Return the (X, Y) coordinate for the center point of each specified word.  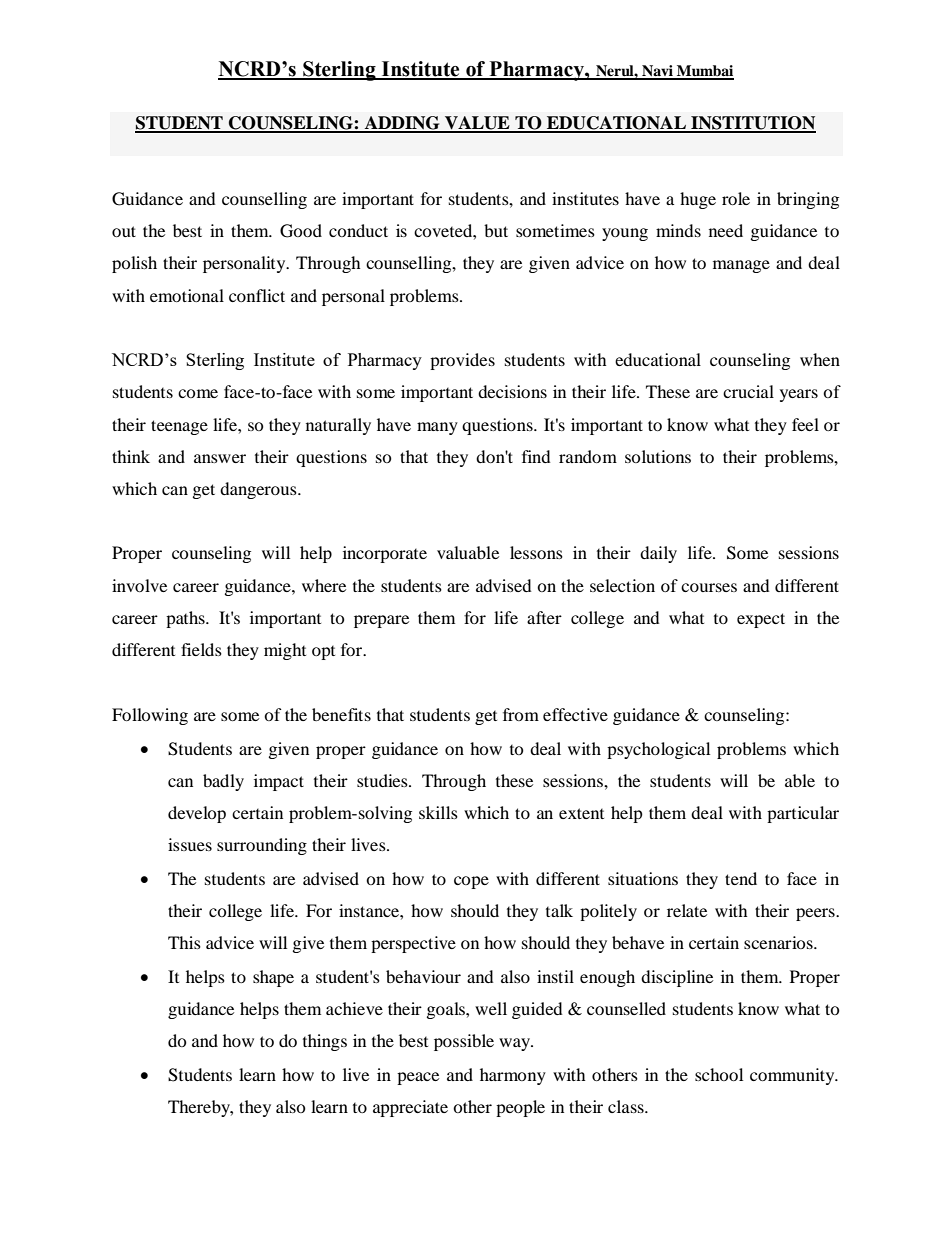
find (536, 456)
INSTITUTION (752, 124)
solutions (658, 456)
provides (462, 361)
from (521, 714)
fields (201, 649)
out (124, 231)
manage (741, 266)
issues (190, 844)
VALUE (477, 124)
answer (220, 458)
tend (741, 878)
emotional (187, 295)
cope (471, 882)
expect (761, 620)
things (325, 1042)
